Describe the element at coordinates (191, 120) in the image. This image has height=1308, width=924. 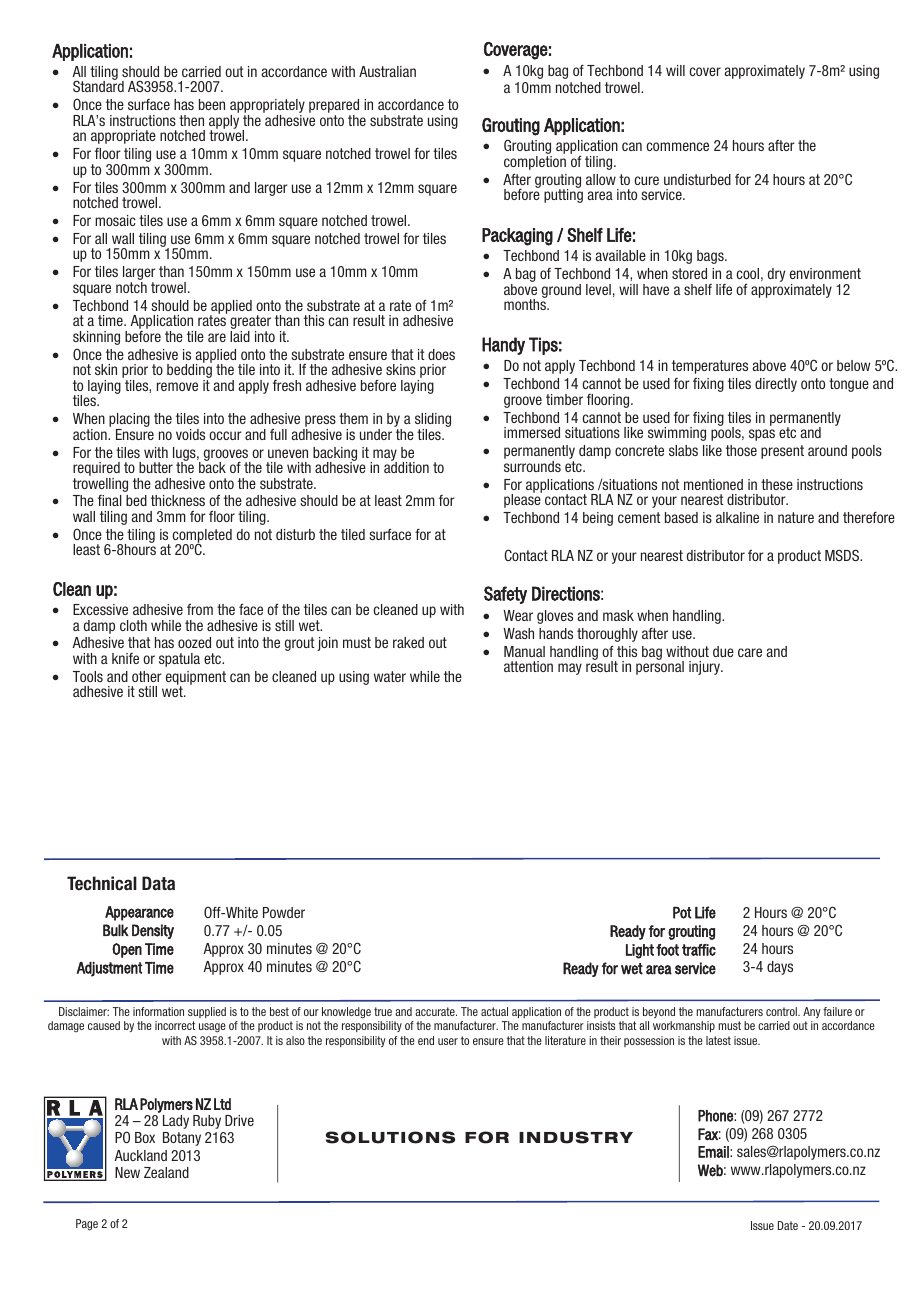
I see `then` at that location.
